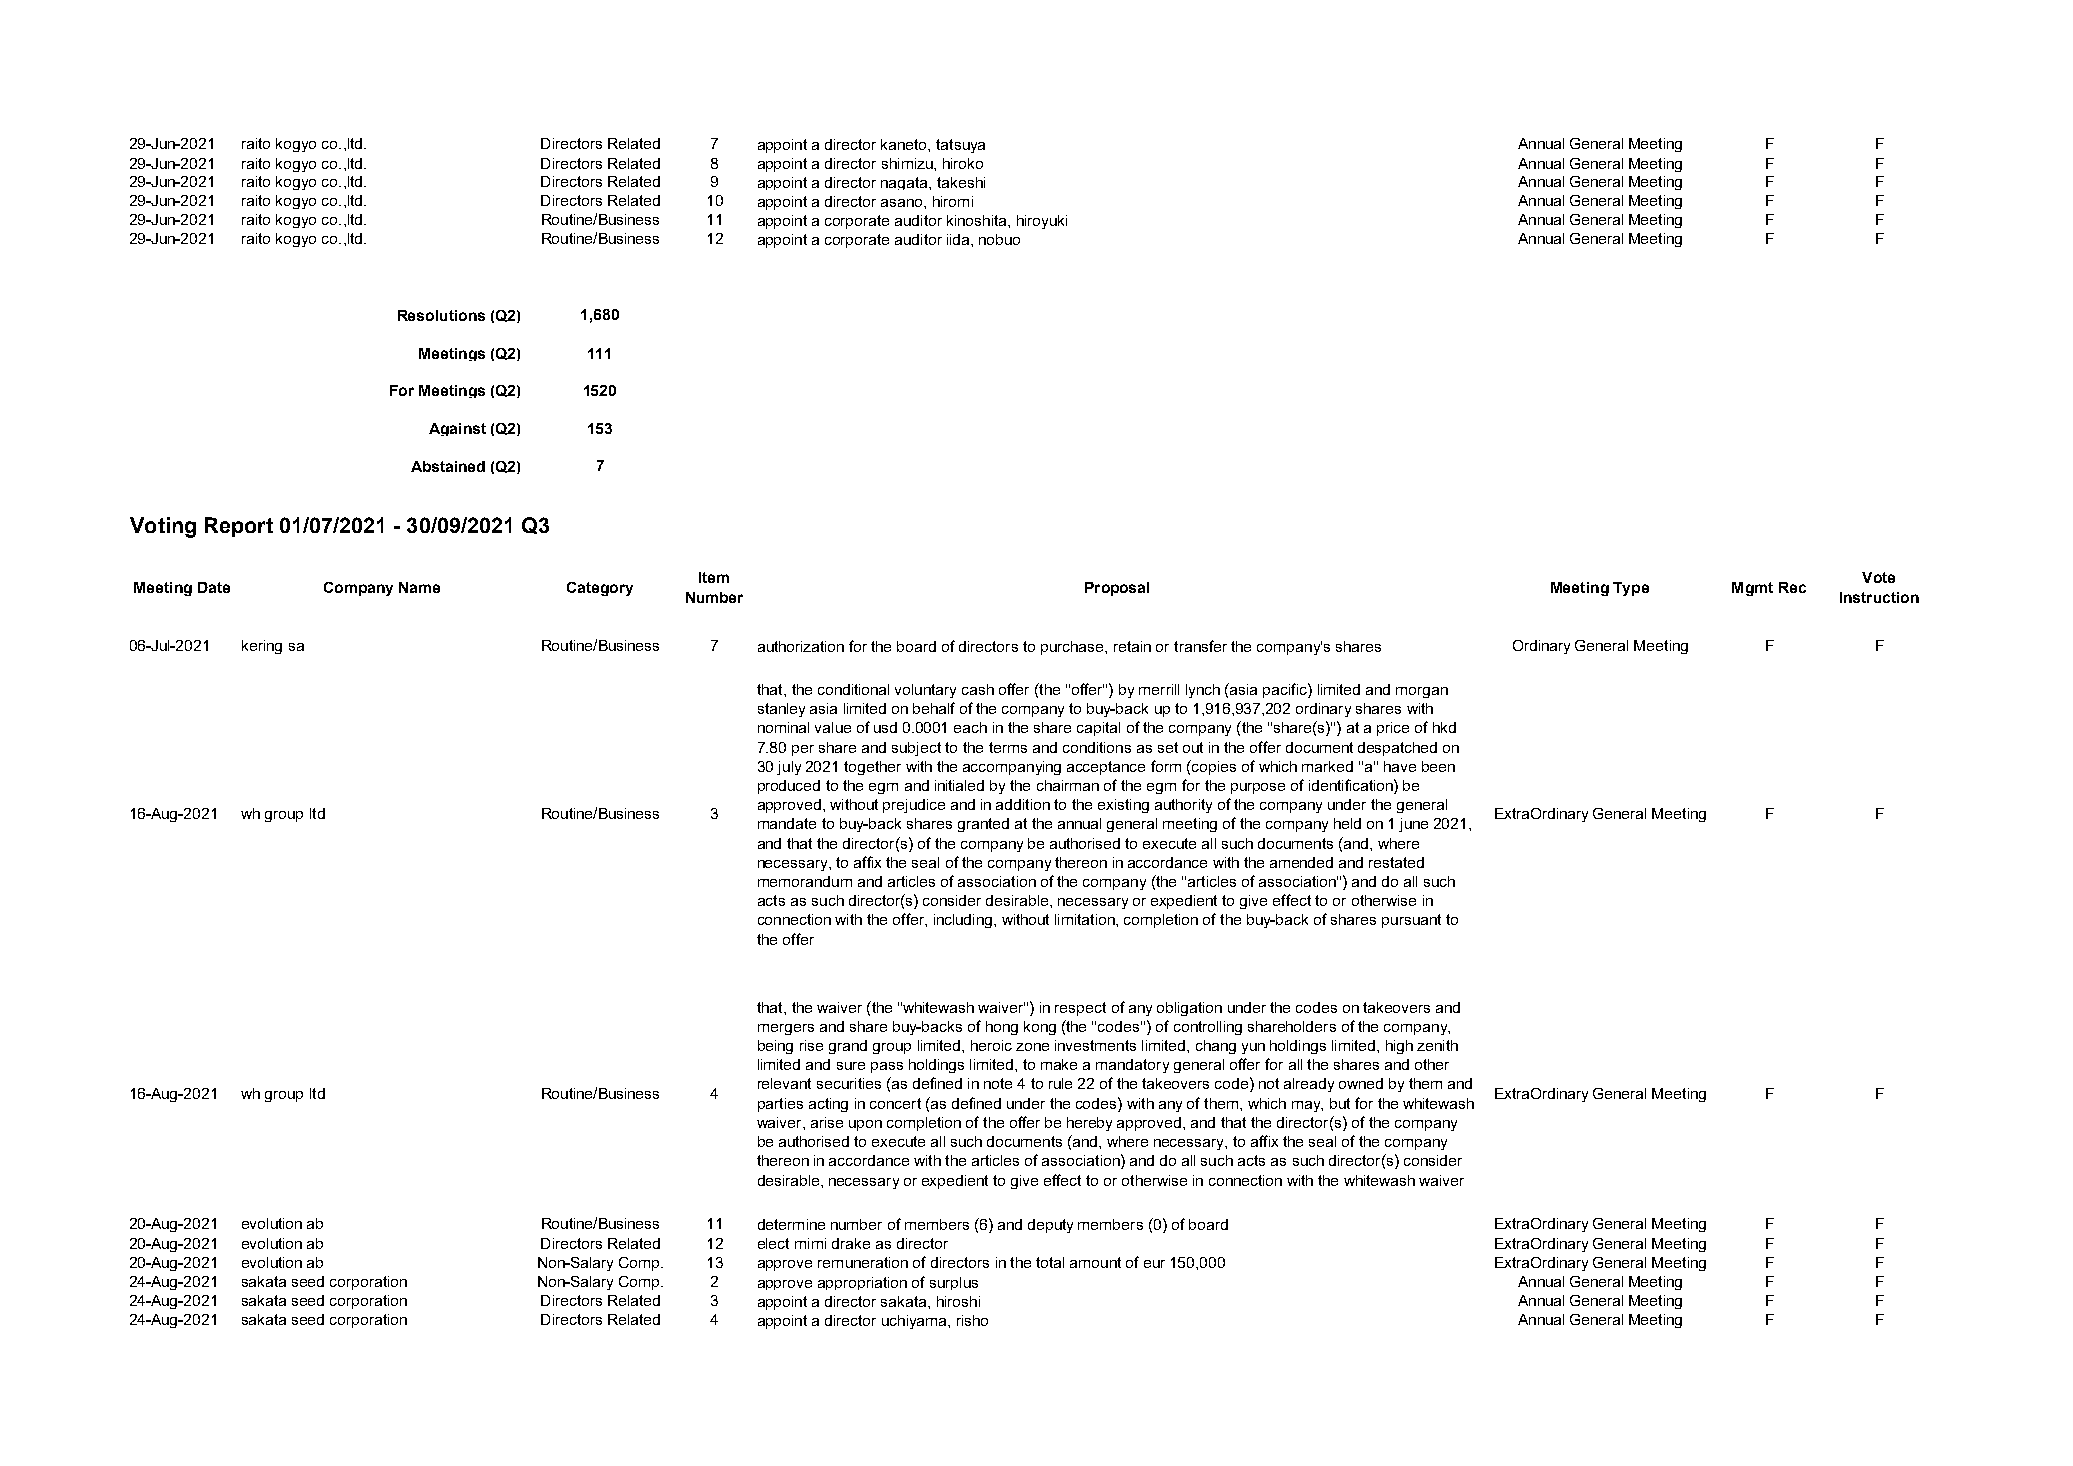 The height and width of the screenshot is (1466, 2073). Describe the element at coordinates (1050, 1262) in the screenshot. I see `total` at that location.
